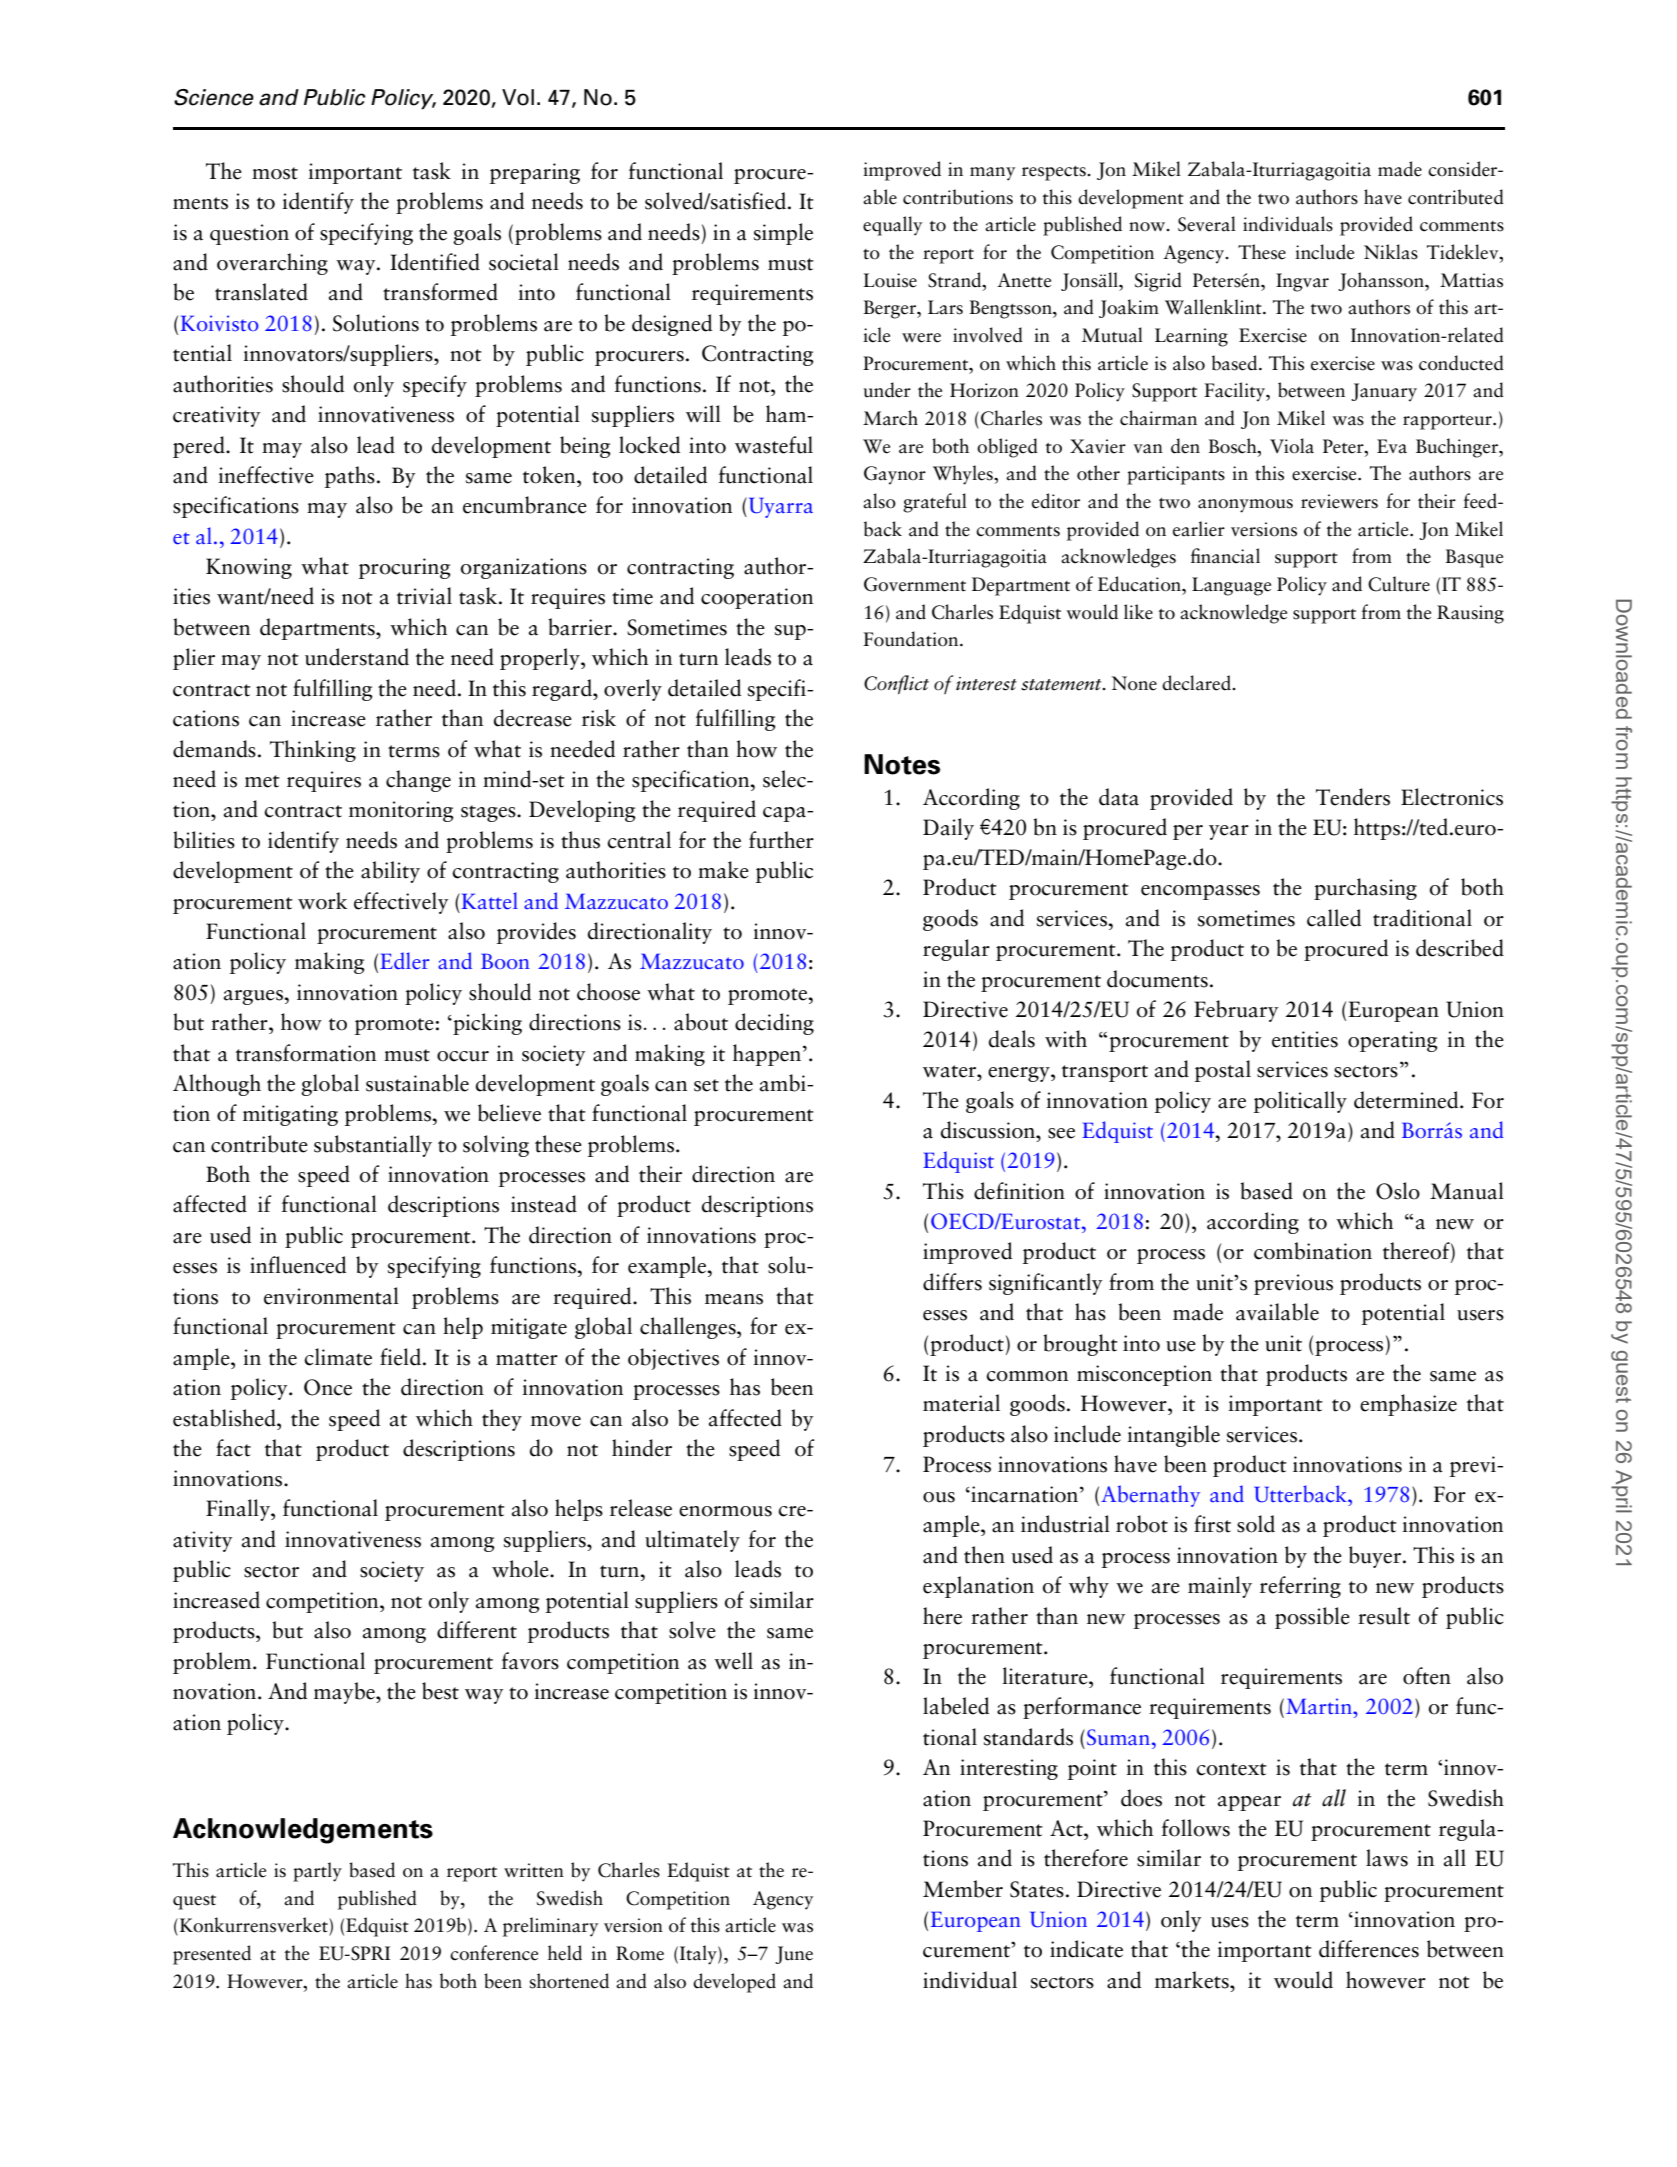 The width and height of the screenshot is (1677, 2167). What do you see at coordinates (1393, 1041) in the screenshot?
I see `operating` at bounding box center [1393, 1041].
